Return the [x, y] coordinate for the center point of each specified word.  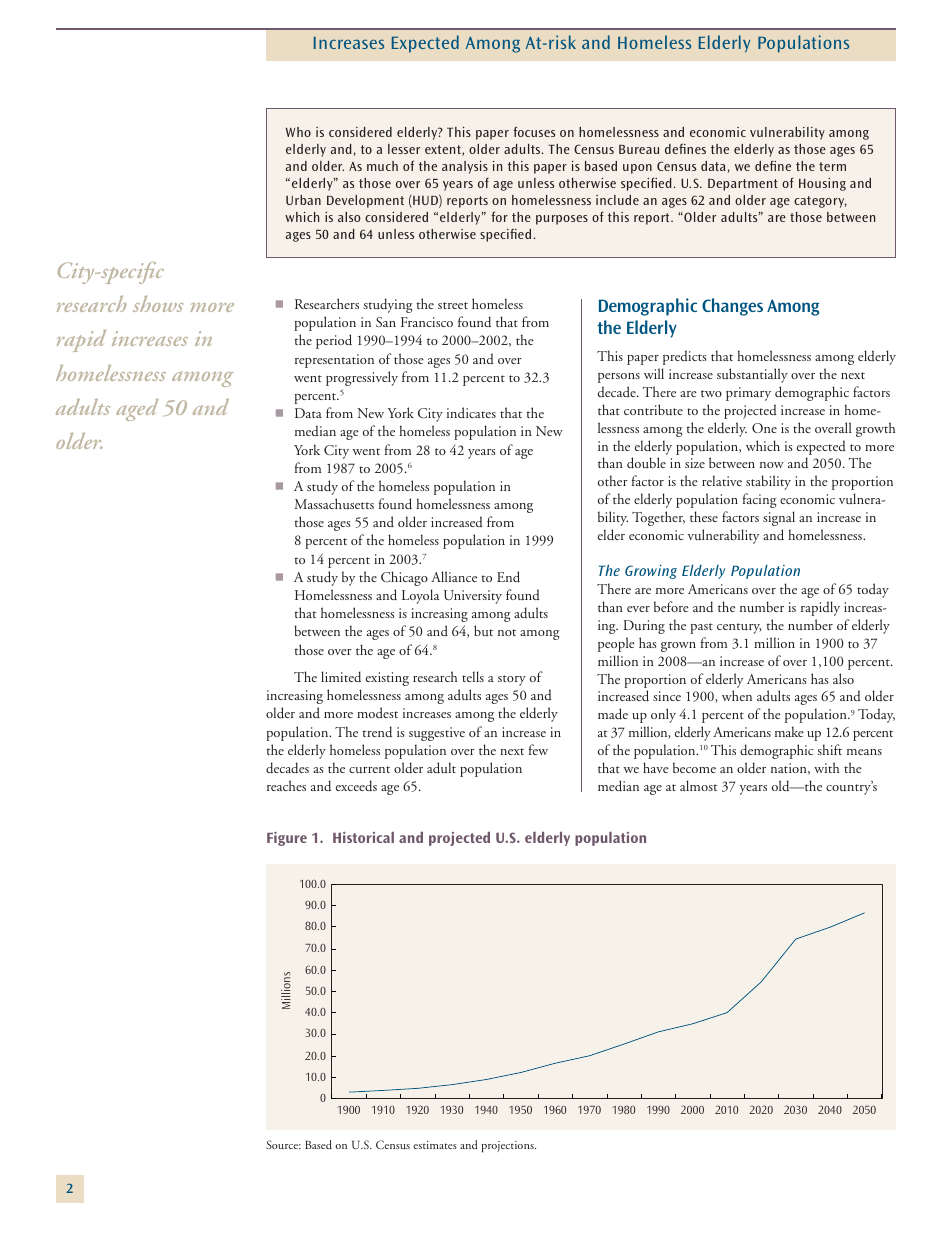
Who [298, 132]
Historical [363, 837]
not [507, 632]
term [832, 166]
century [739, 628]
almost [699, 785]
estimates [435, 1145]
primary [748, 394]
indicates [471, 412]
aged [137, 410]
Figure [287, 838]
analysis [465, 167]
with [826, 767]
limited [341, 677]
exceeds [356, 786]
